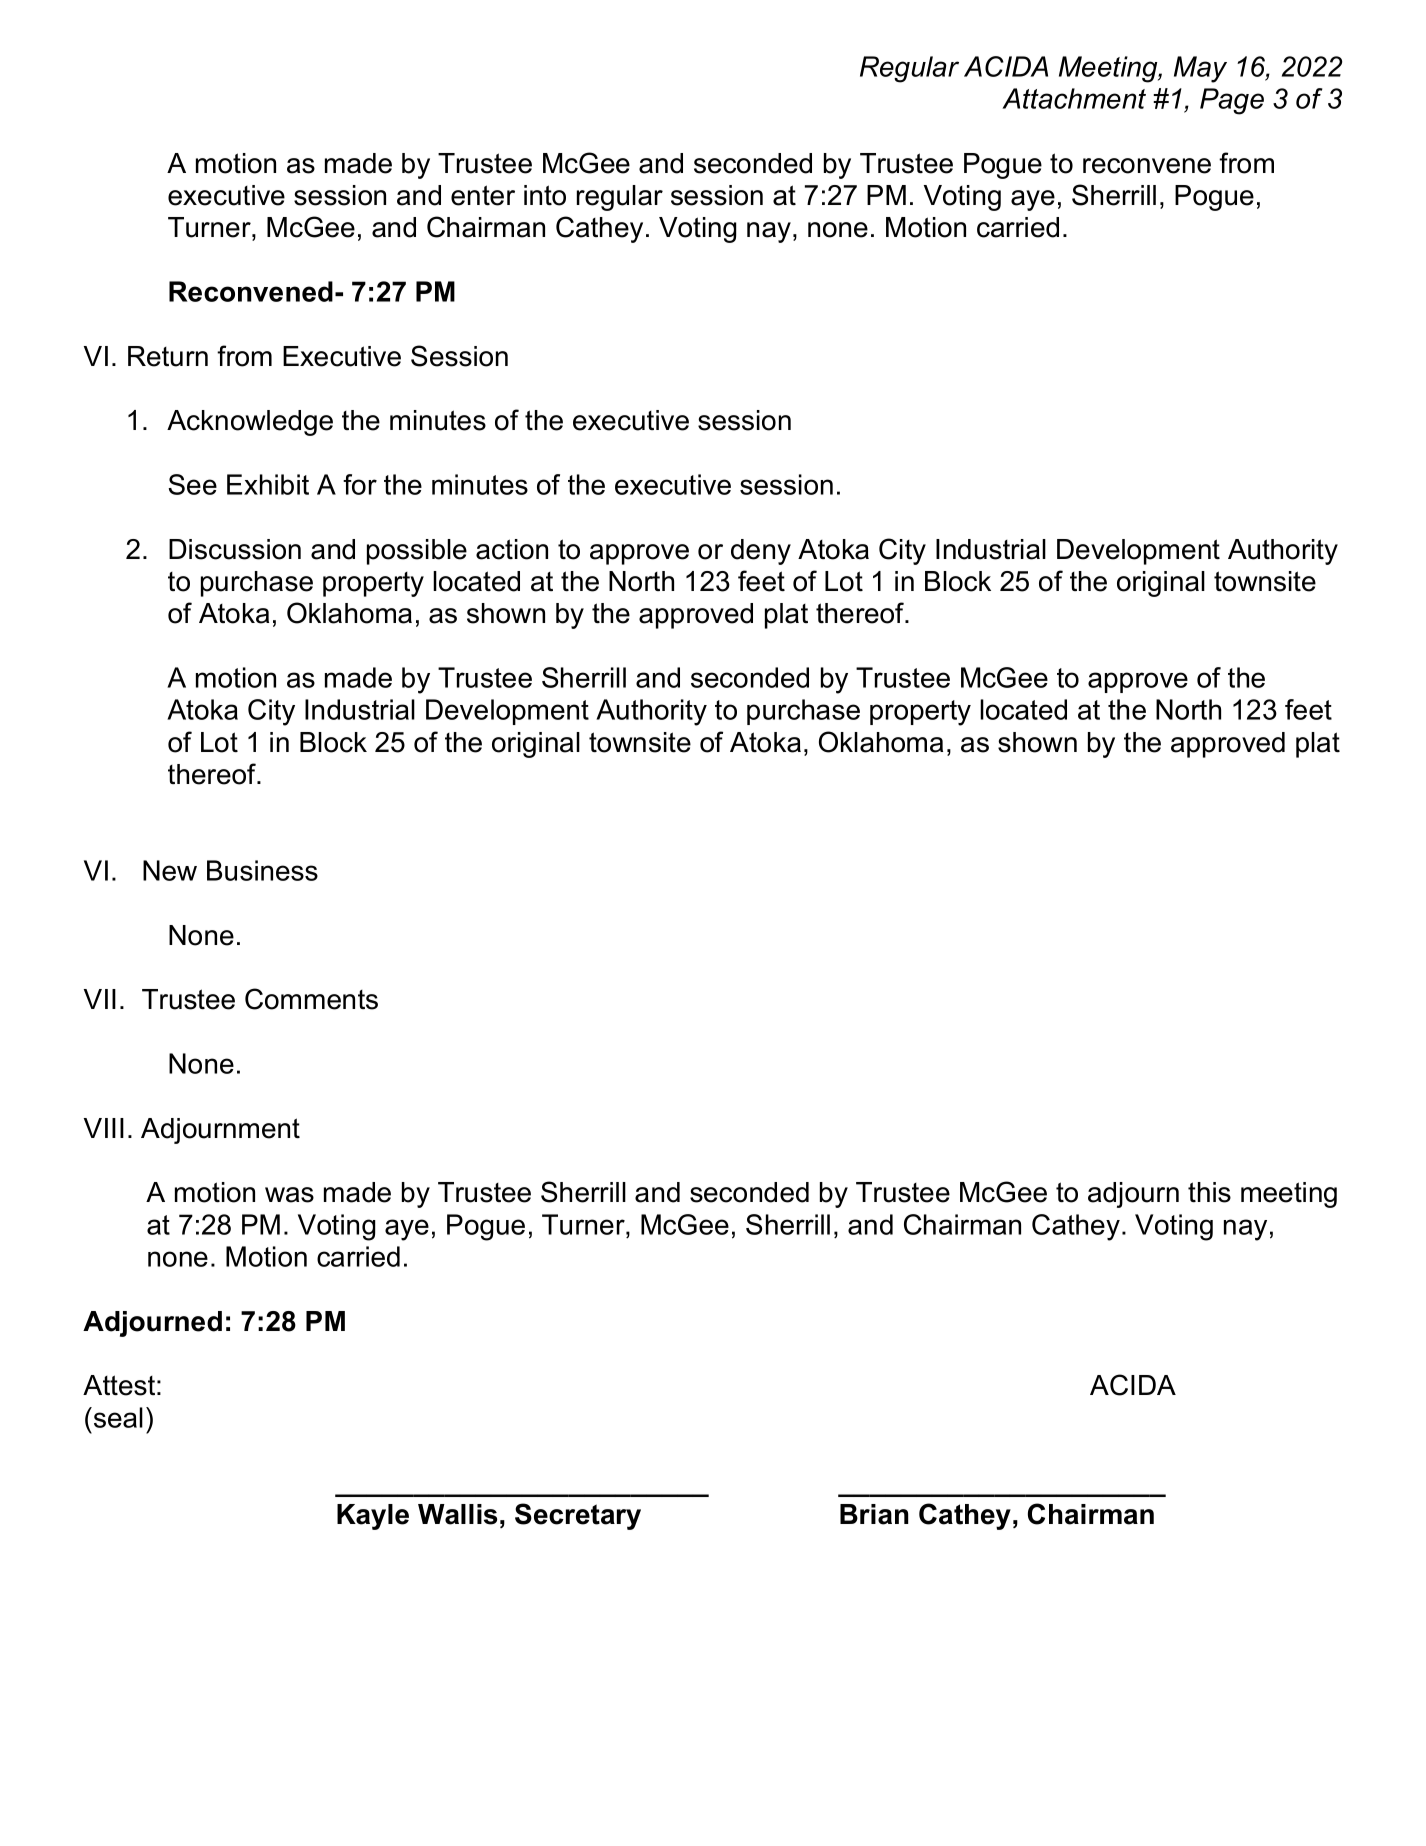 The width and height of the screenshot is (1426, 1846). I want to click on enter, so click(483, 195).
